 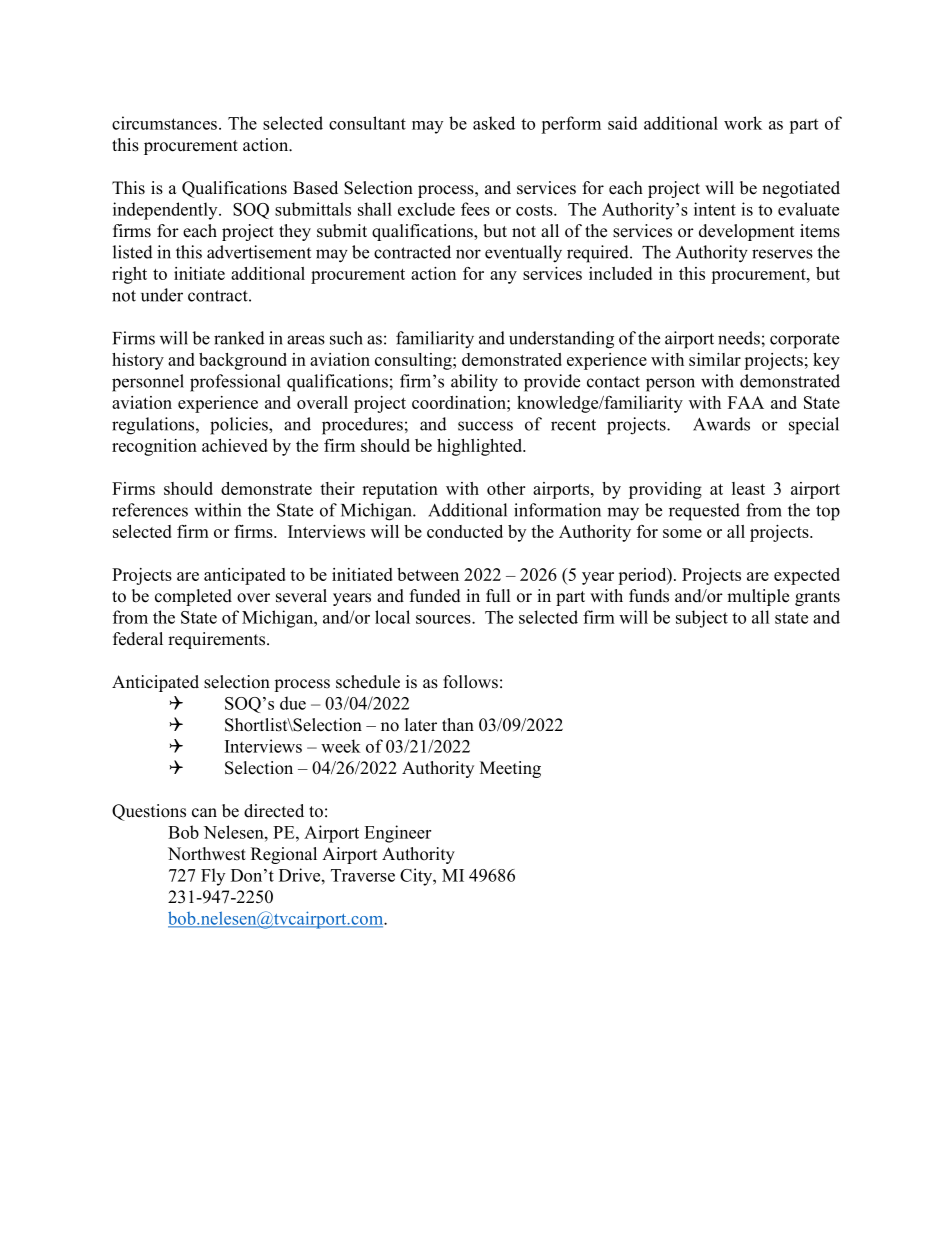 I want to click on success, so click(x=485, y=426).
